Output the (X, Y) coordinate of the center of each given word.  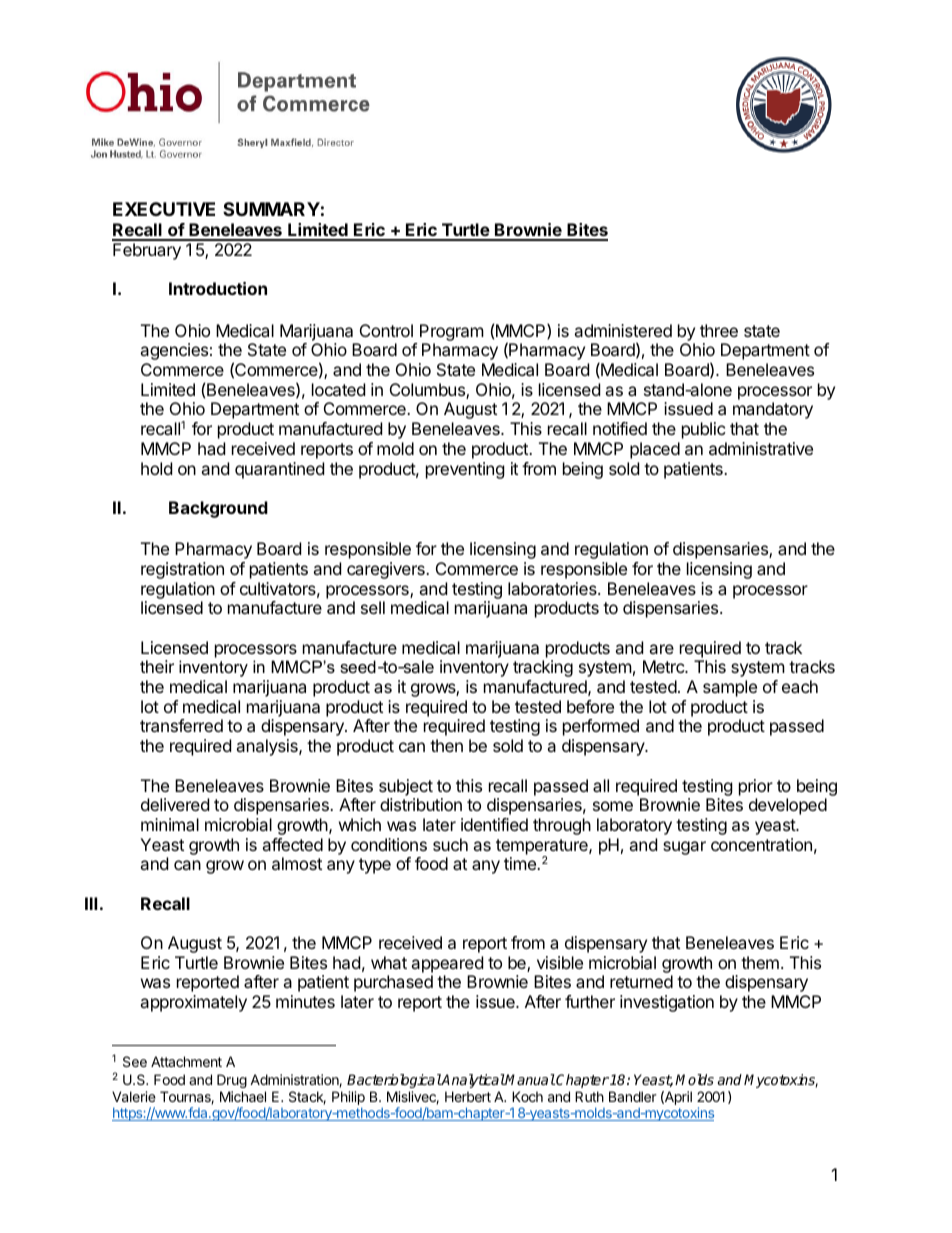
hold (156, 468)
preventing (465, 470)
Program (452, 332)
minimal (170, 824)
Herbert (468, 1096)
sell (373, 607)
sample (730, 688)
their (157, 666)
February (147, 251)
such (450, 844)
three (719, 330)
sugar (684, 848)
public (704, 430)
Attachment (186, 1061)
